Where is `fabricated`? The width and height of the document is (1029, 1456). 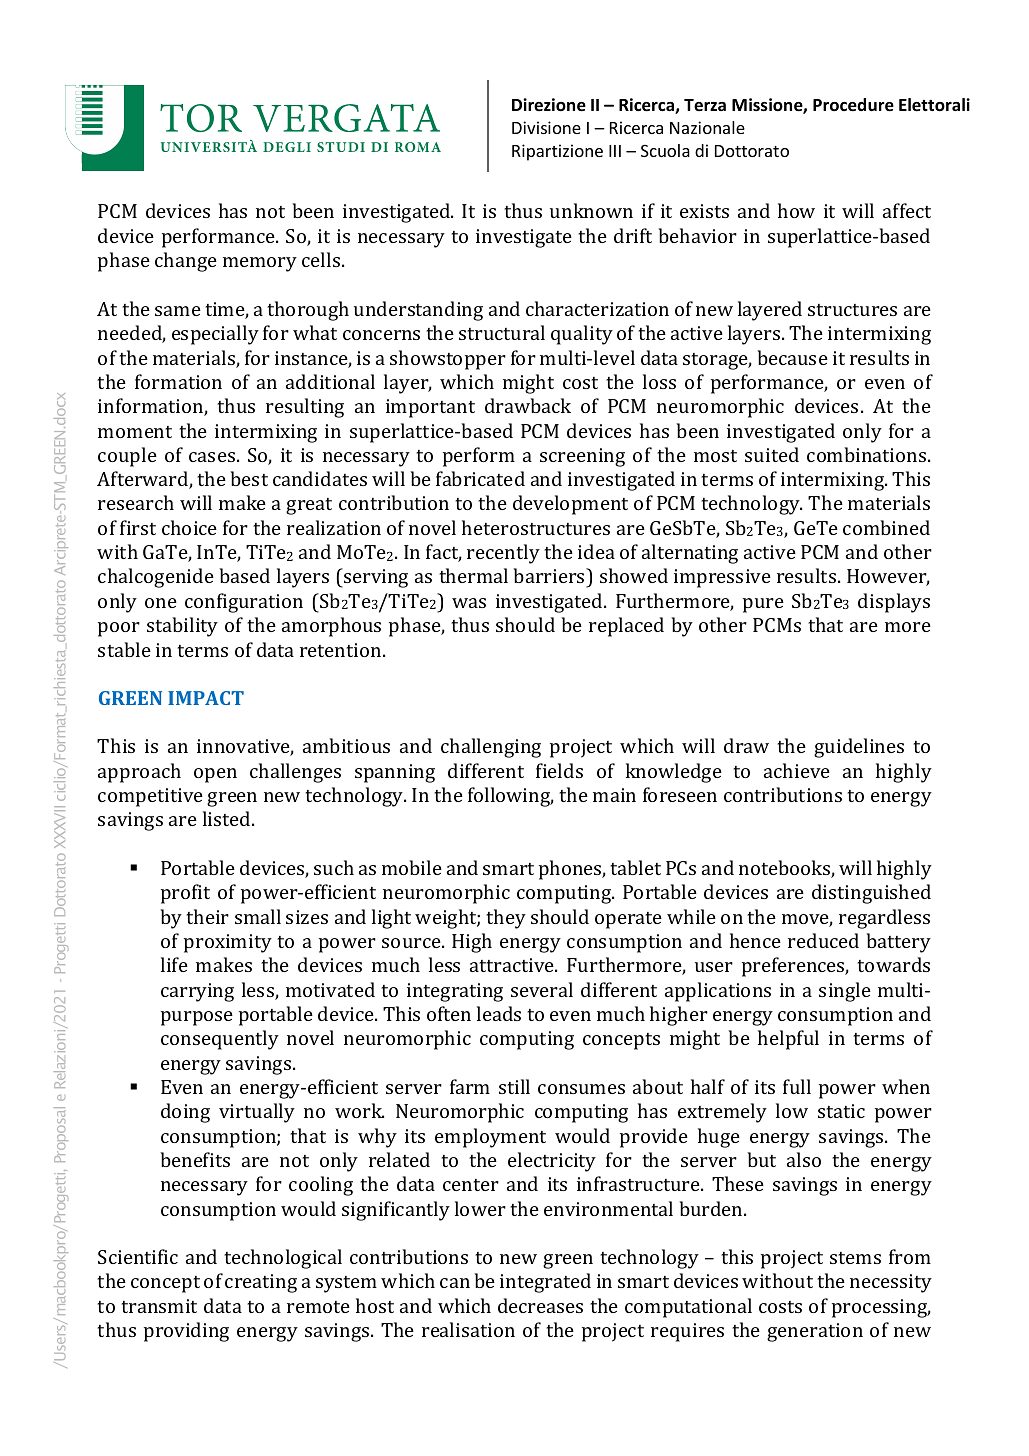 fabricated is located at coordinates (480, 478).
